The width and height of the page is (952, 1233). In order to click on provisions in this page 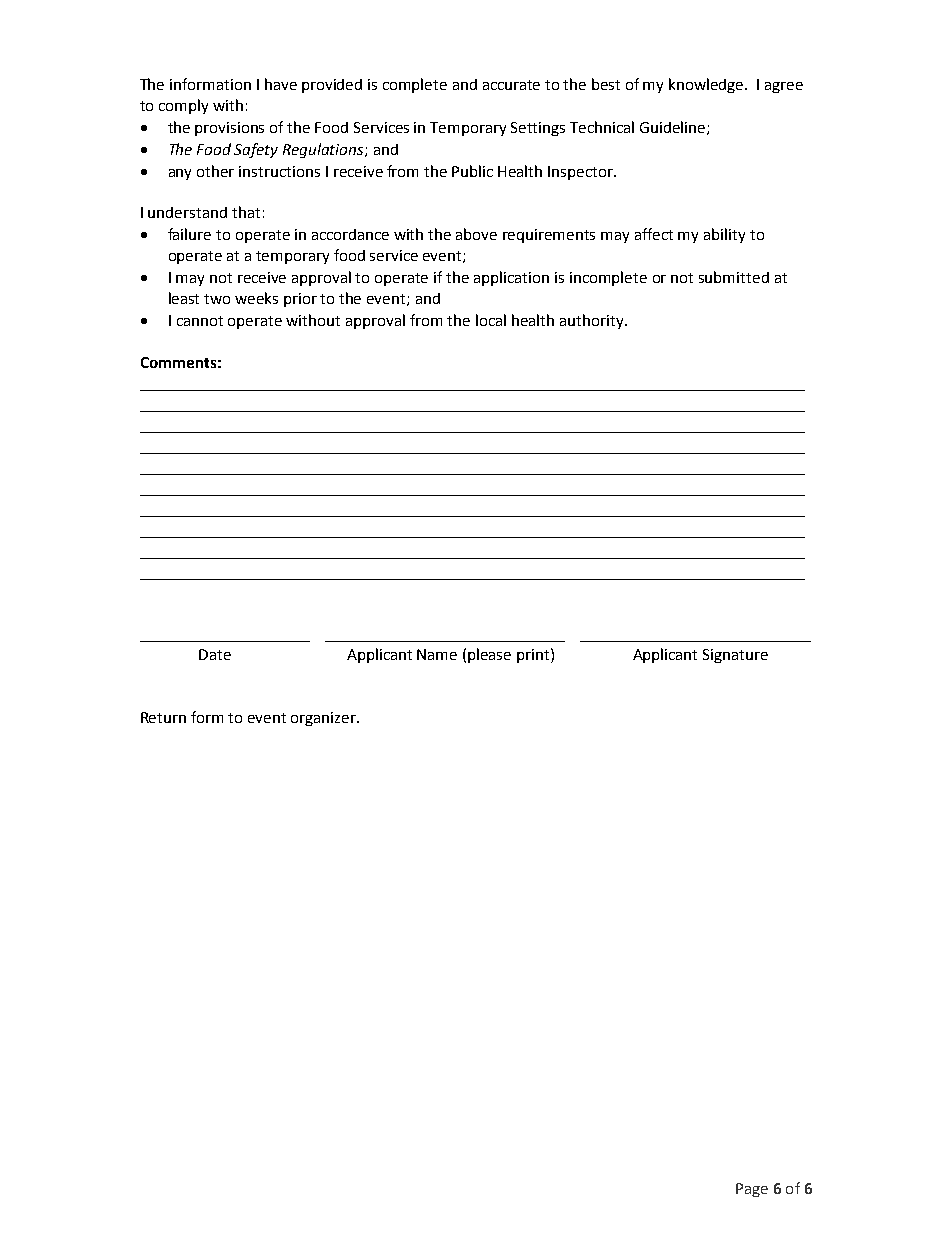, I will do `click(229, 129)`.
